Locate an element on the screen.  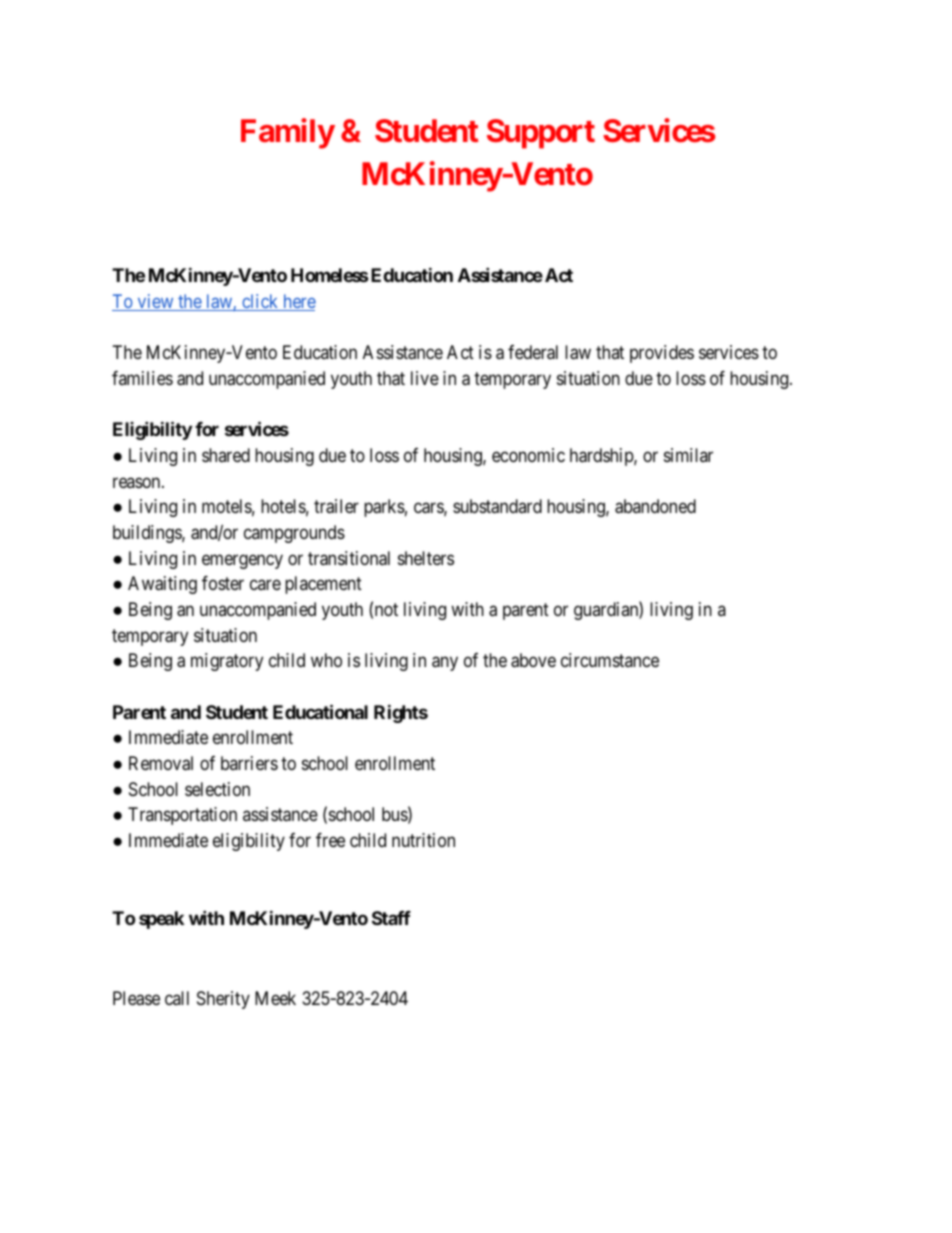
live is located at coordinates (425, 378).
